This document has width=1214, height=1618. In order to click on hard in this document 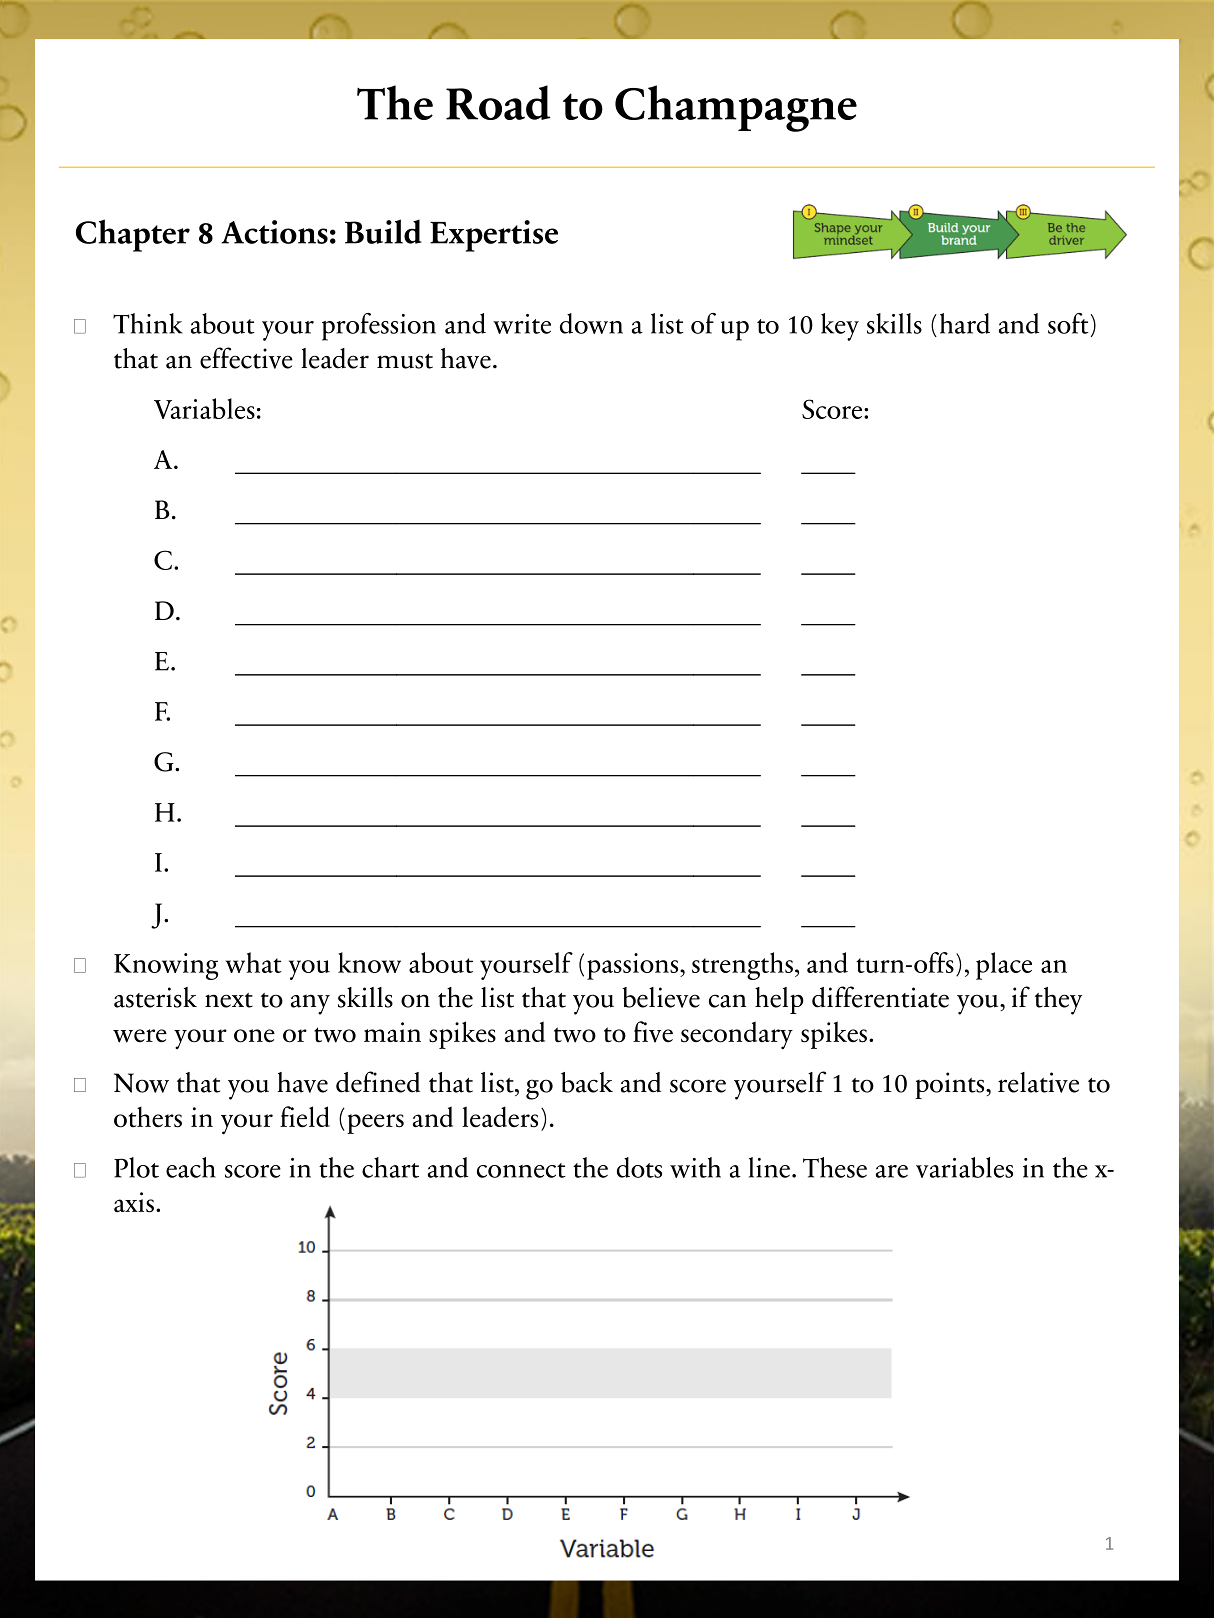, I will do `click(965, 323)`.
